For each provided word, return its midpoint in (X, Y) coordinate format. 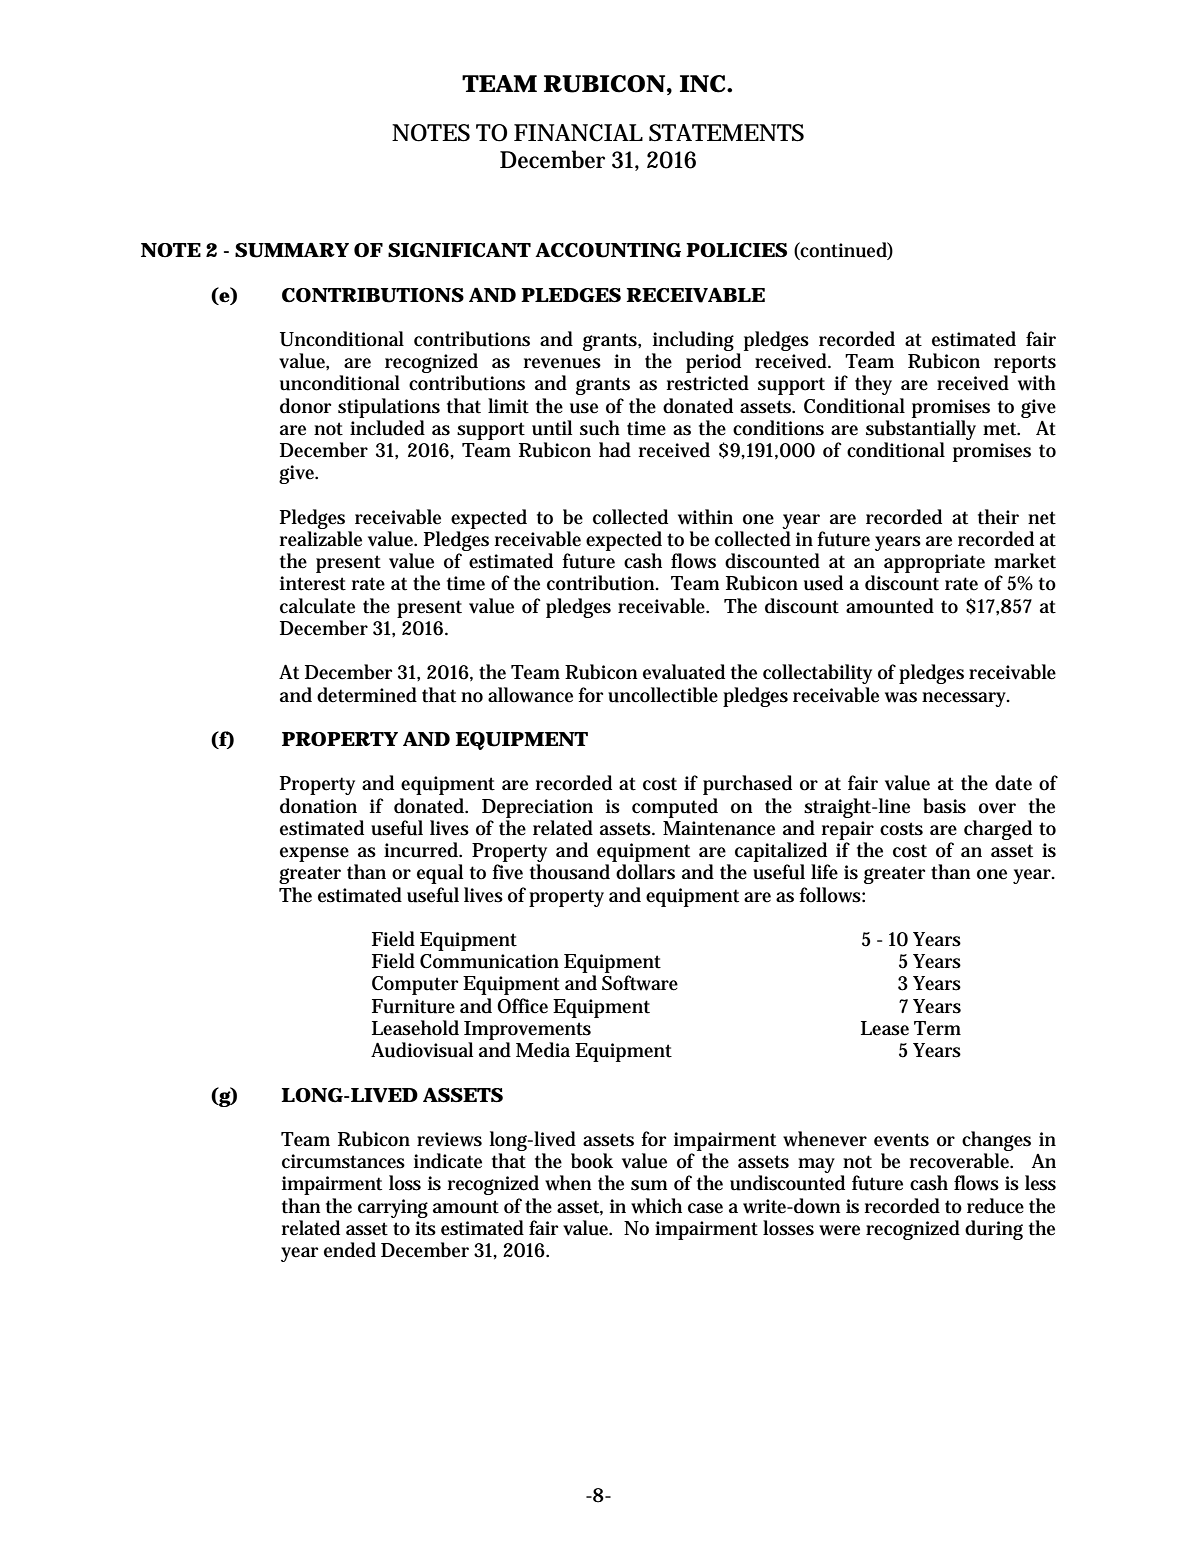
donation (318, 806)
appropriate (934, 563)
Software (640, 983)
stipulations (389, 408)
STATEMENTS (726, 133)
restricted (708, 383)
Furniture (413, 1006)
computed (675, 808)
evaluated (684, 672)
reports (1025, 365)
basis (944, 806)
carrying (393, 1208)
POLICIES (736, 250)
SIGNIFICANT (459, 250)
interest (313, 583)
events (901, 1140)
